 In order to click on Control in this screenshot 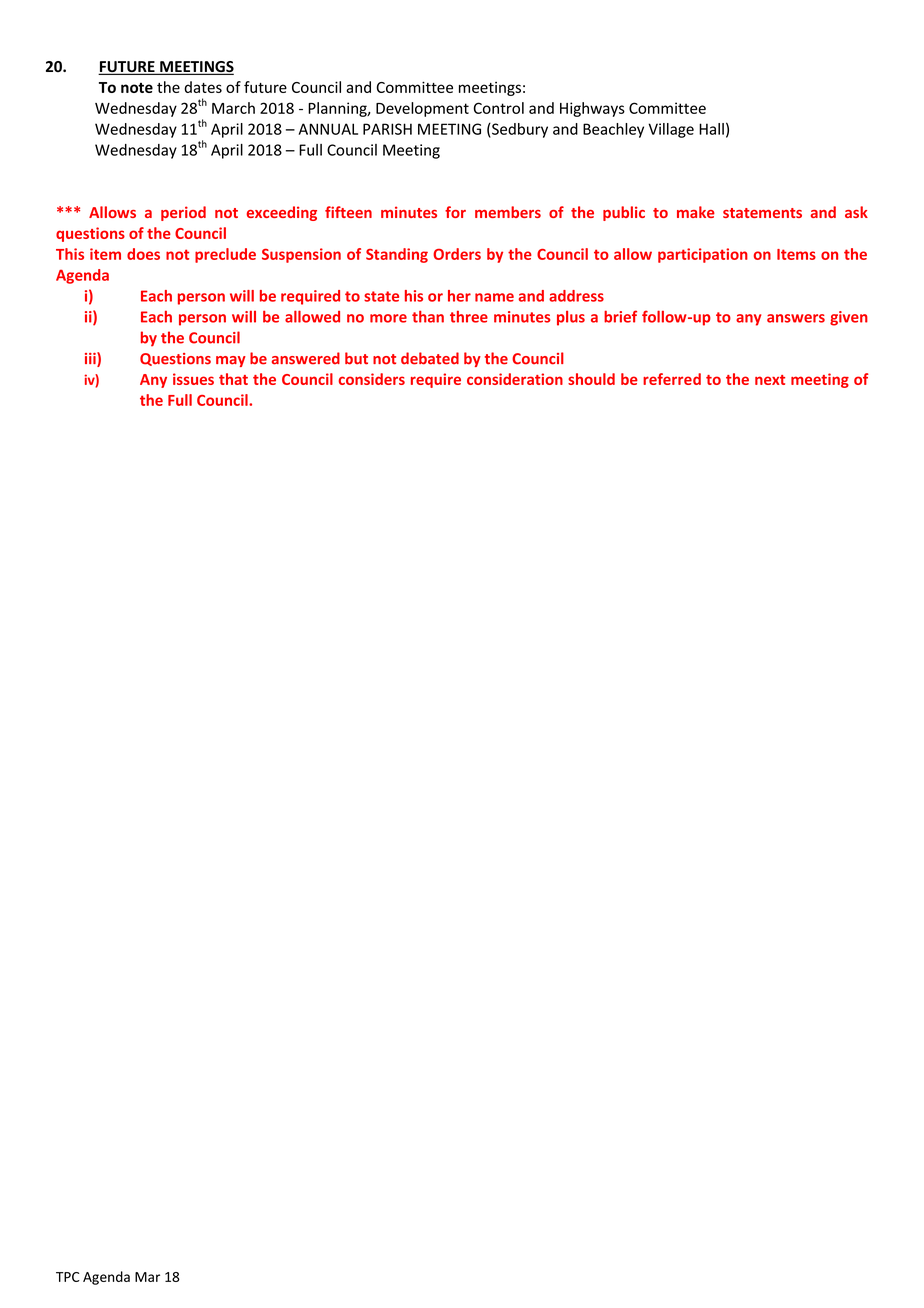, I will do `click(498, 108)`.
